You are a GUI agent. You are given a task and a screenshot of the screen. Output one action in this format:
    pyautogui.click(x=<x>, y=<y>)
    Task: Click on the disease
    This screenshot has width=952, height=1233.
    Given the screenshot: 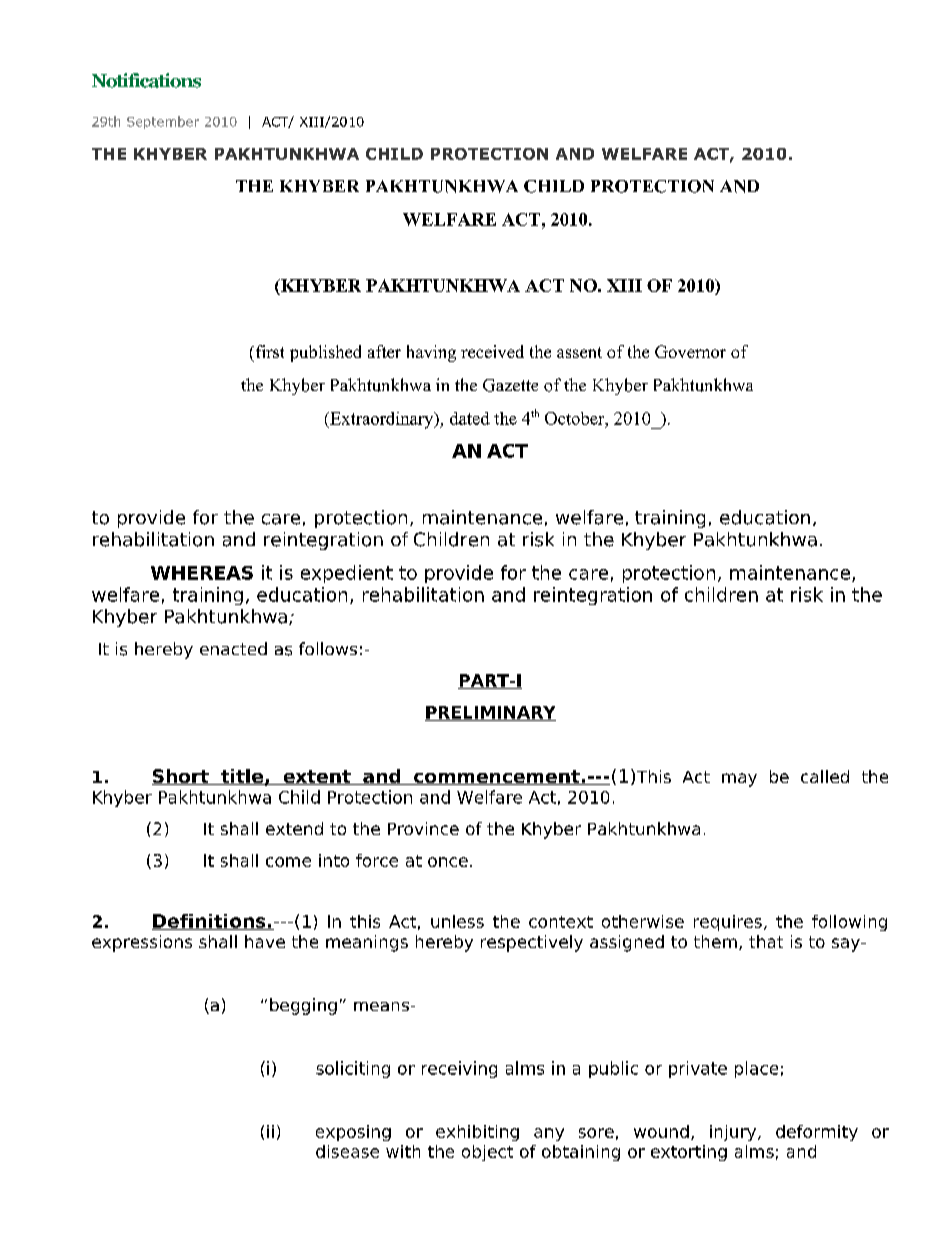 What is the action you would take?
    pyautogui.click(x=347, y=1151)
